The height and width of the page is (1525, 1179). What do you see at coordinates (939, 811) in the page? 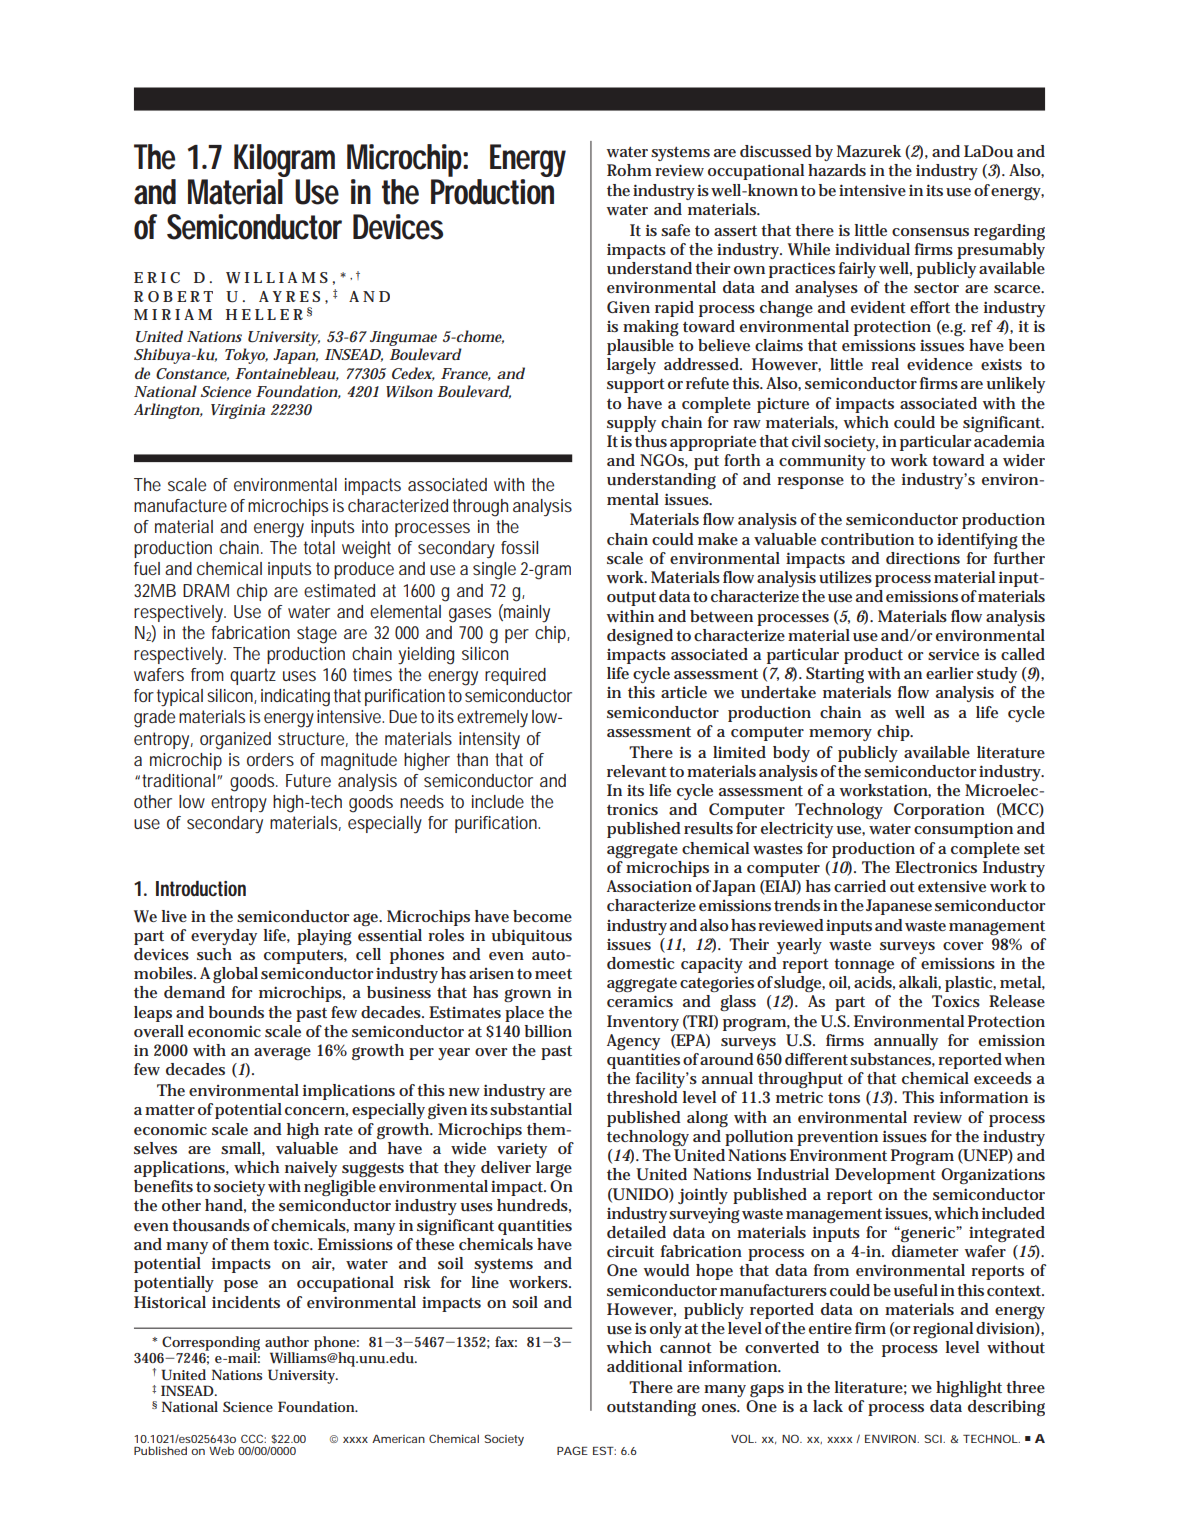
I see `Corporation` at bounding box center [939, 811].
